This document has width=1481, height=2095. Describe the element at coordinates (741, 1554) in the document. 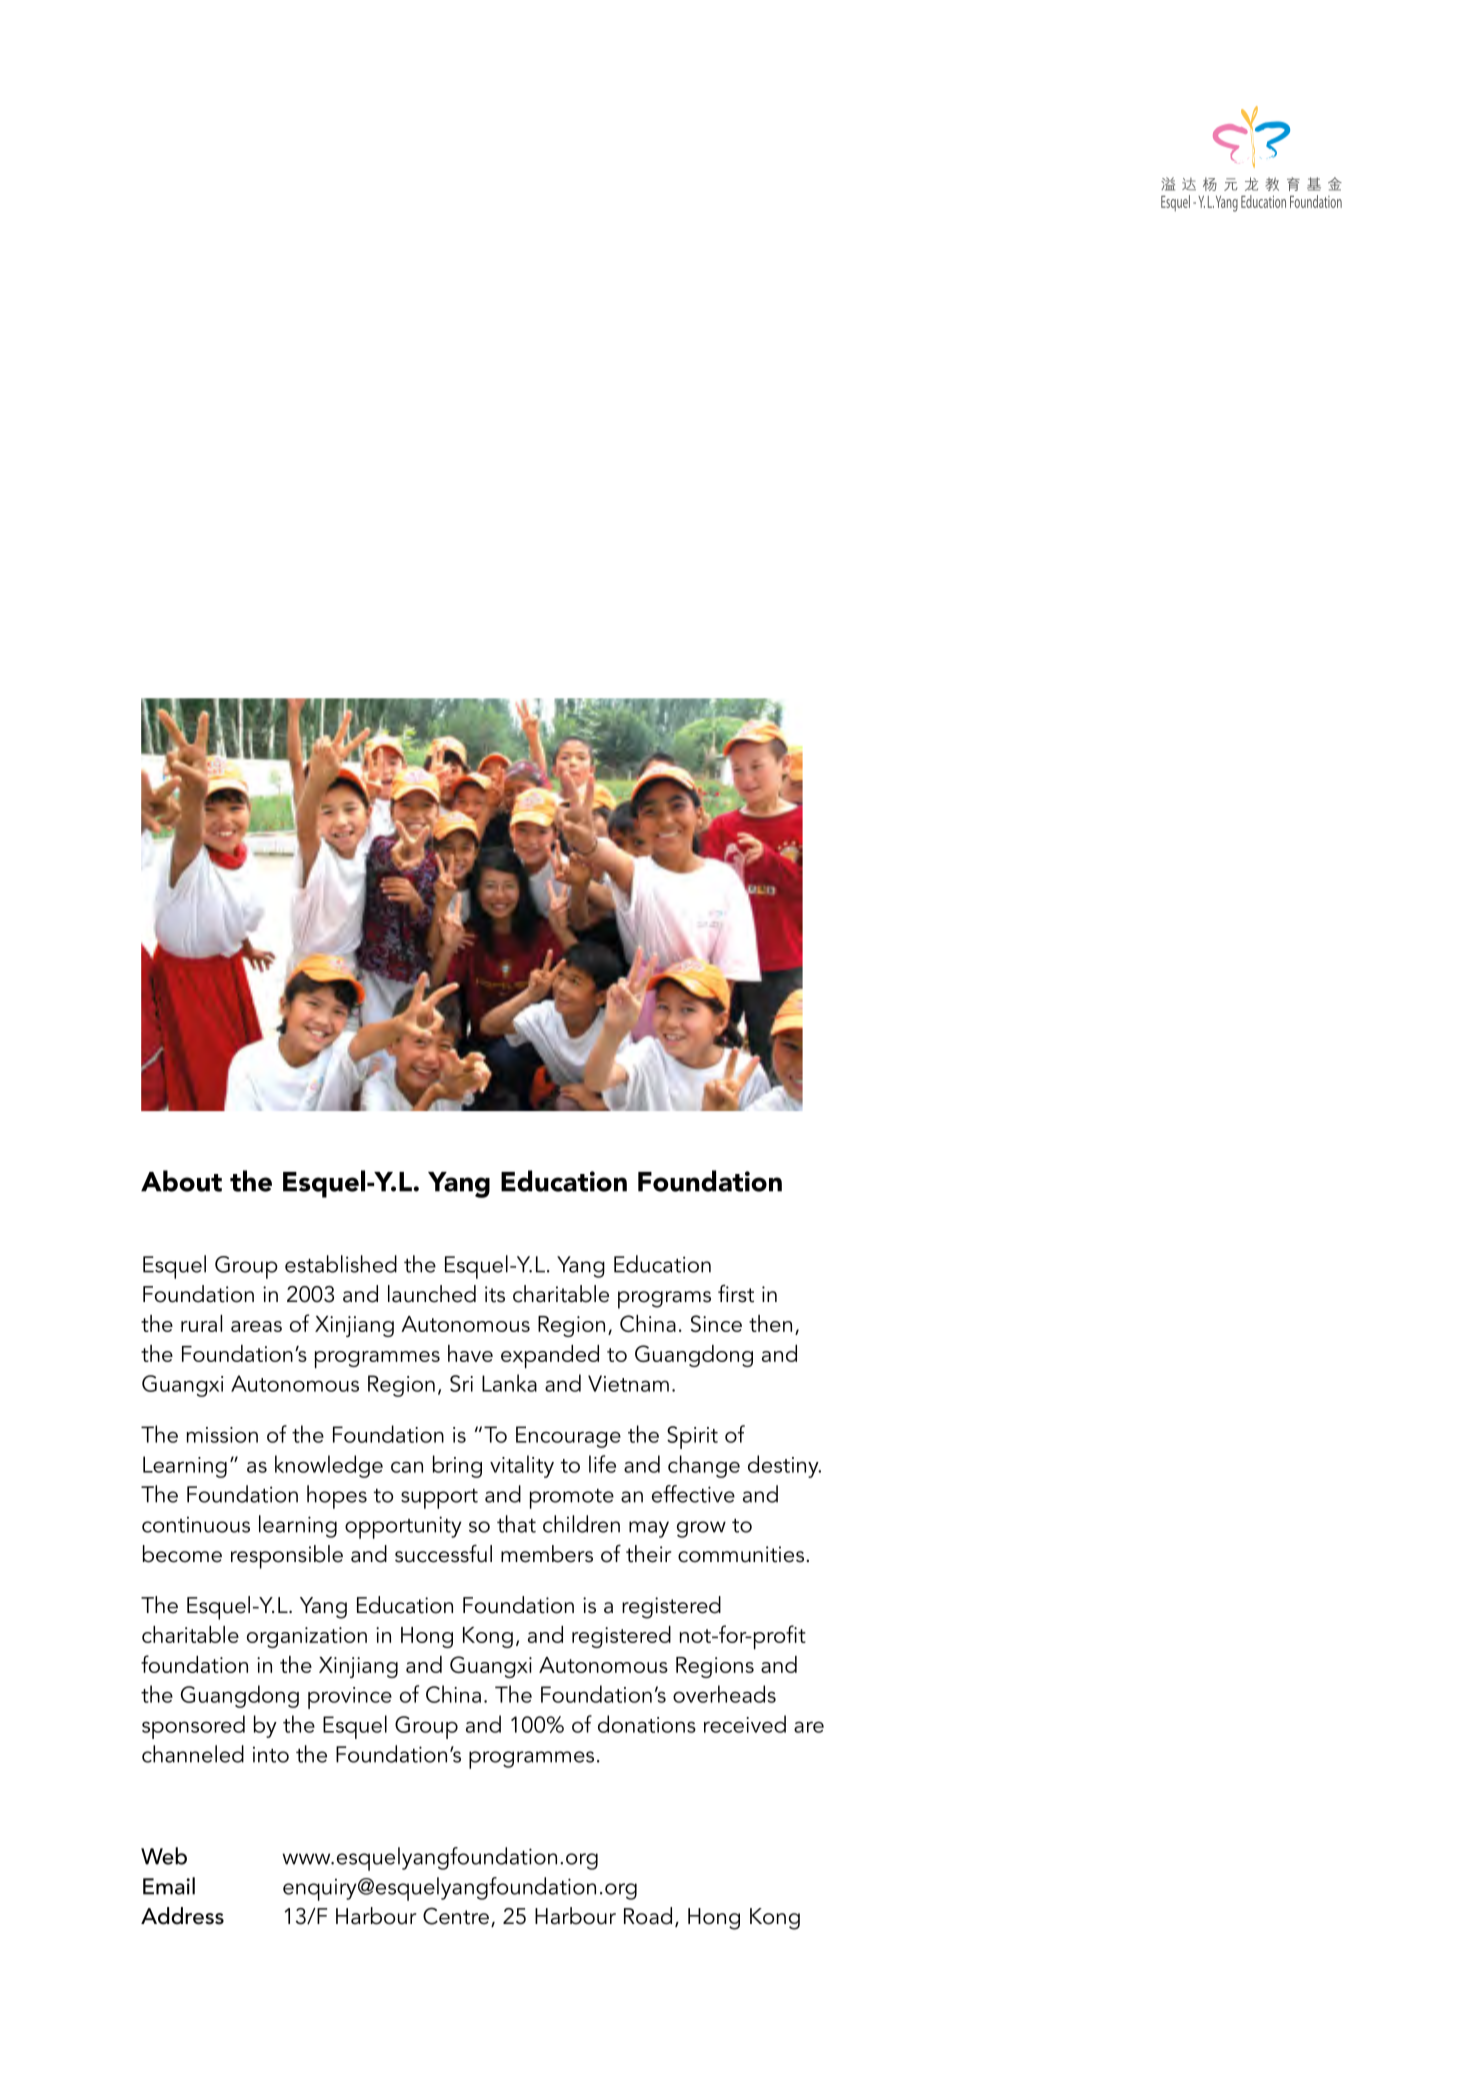

I see `communities` at that location.
